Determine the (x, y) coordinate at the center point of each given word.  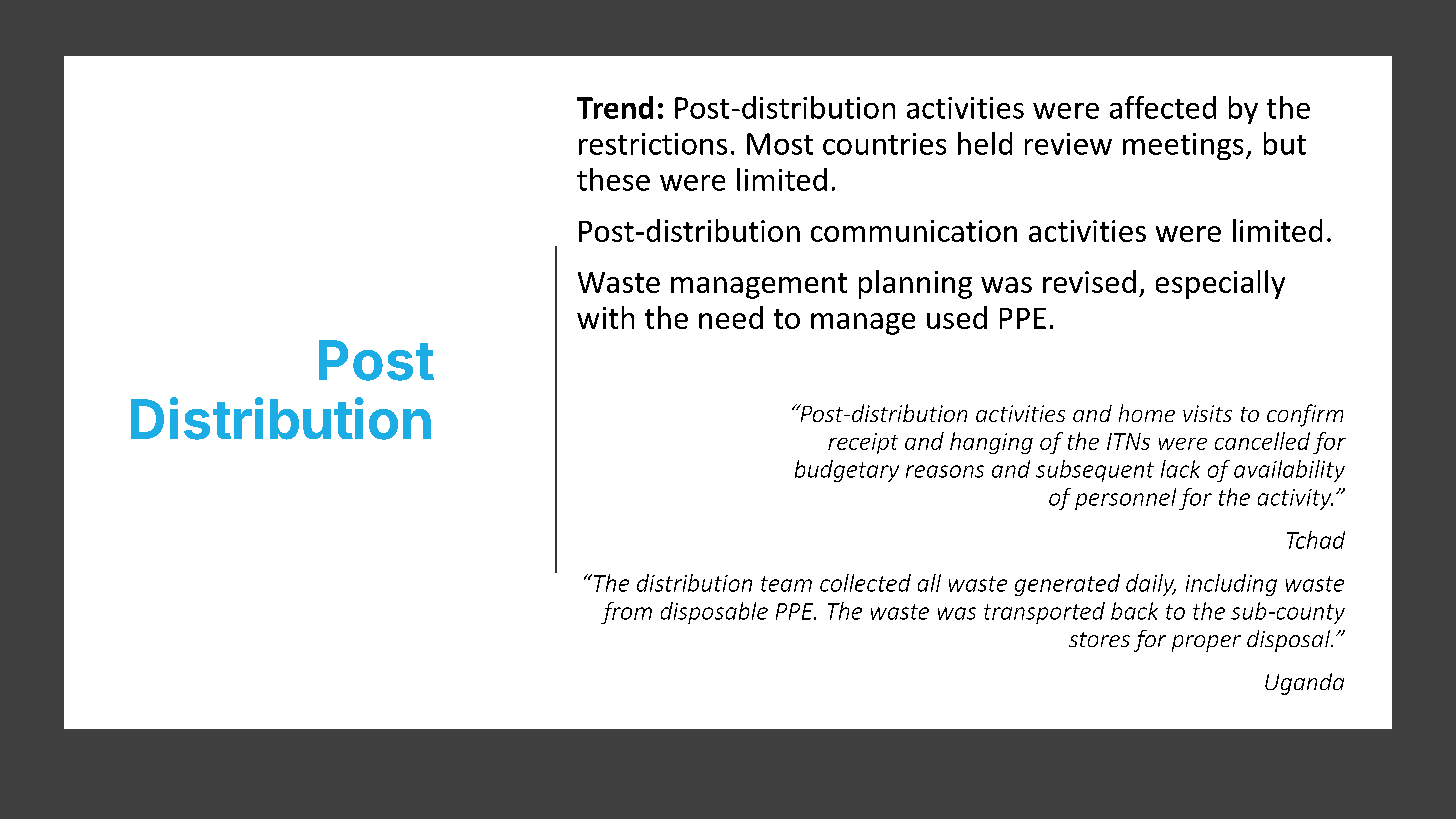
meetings (1183, 146)
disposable (714, 613)
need (731, 317)
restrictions (653, 144)
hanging (991, 443)
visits (1207, 413)
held (985, 143)
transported (1044, 613)
